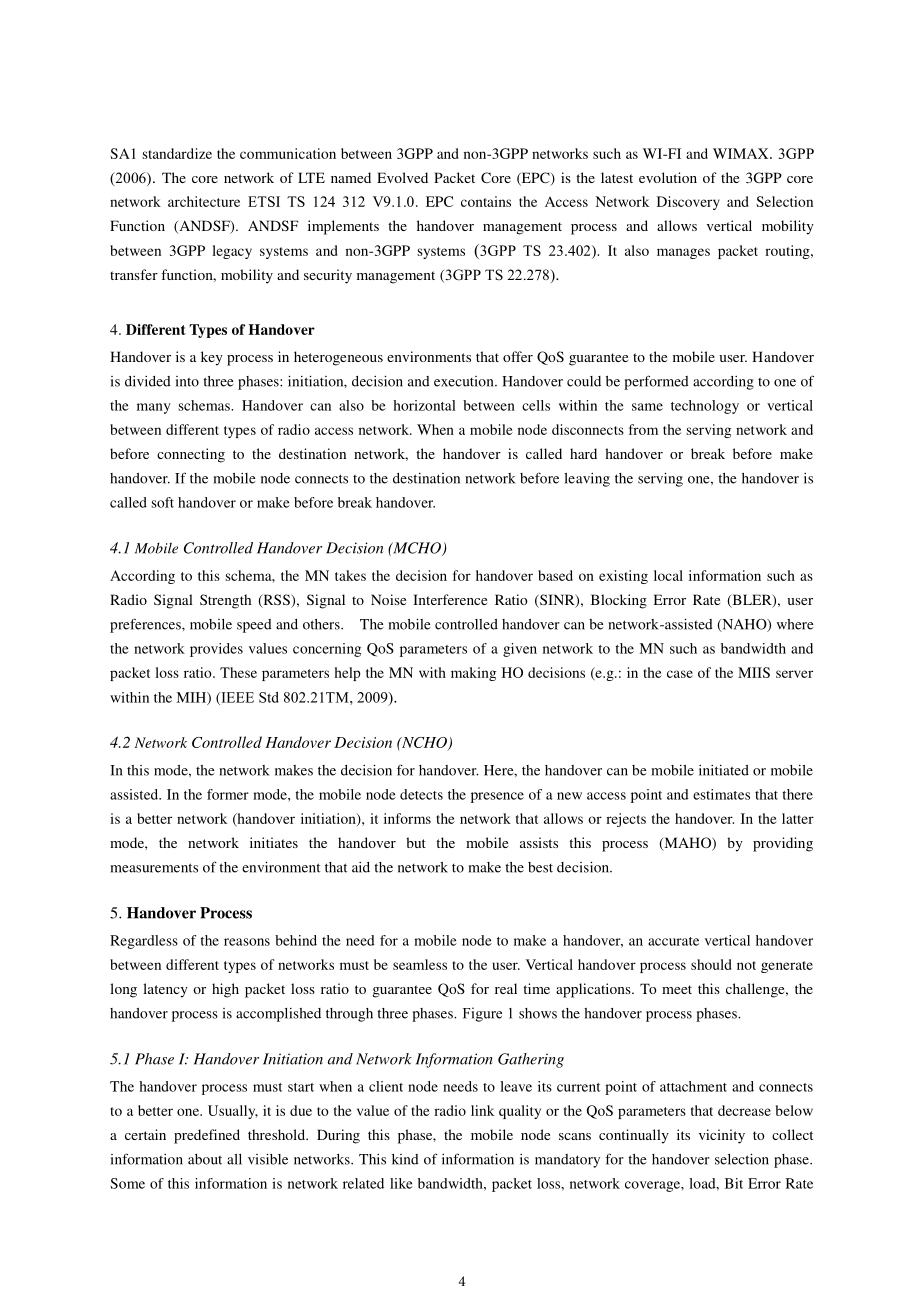 This screenshot has width=924, height=1308. What do you see at coordinates (473, 674) in the screenshot?
I see `making` at bounding box center [473, 674].
